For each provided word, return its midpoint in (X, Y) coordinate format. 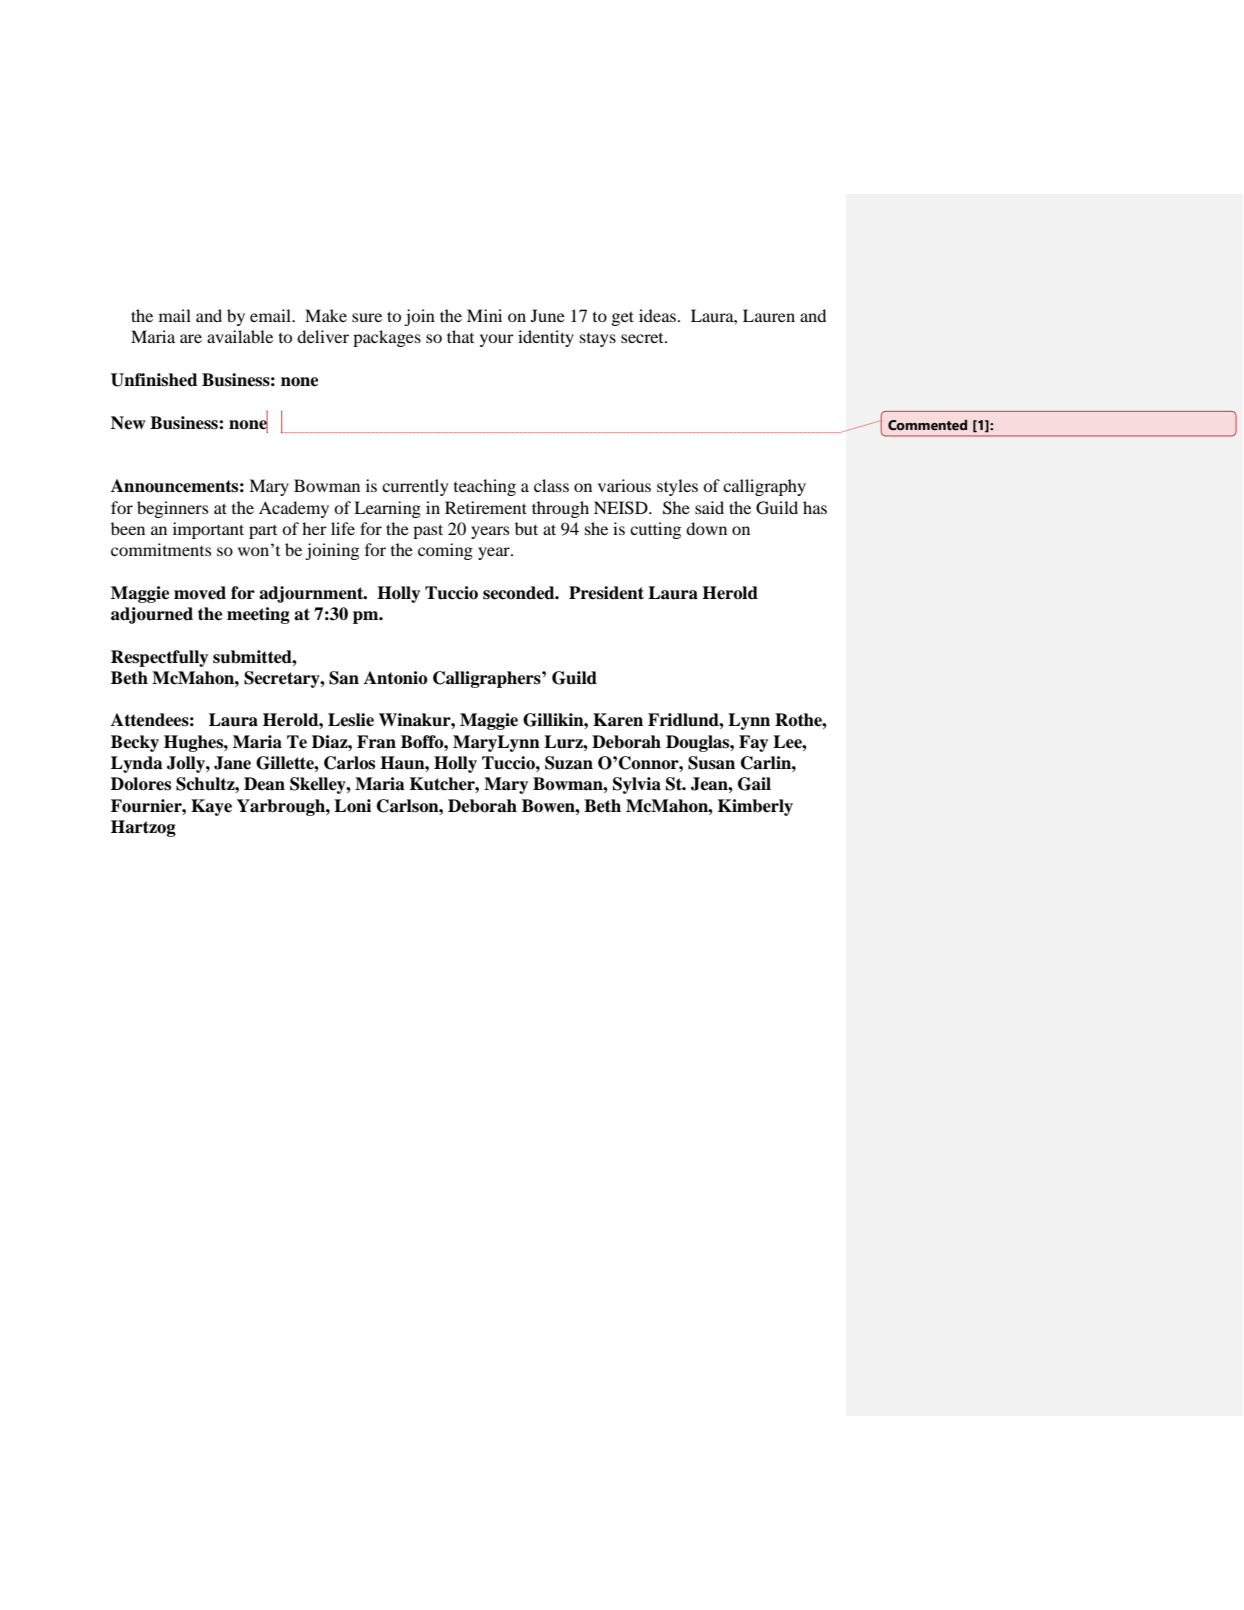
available (240, 336)
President (606, 593)
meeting (258, 615)
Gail (754, 784)
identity (546, 338)
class (551, 485)
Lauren (769, 315)
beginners (172, 509)
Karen (618, 720)
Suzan (569, 763)
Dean (264, 784)
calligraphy (764, 487)
